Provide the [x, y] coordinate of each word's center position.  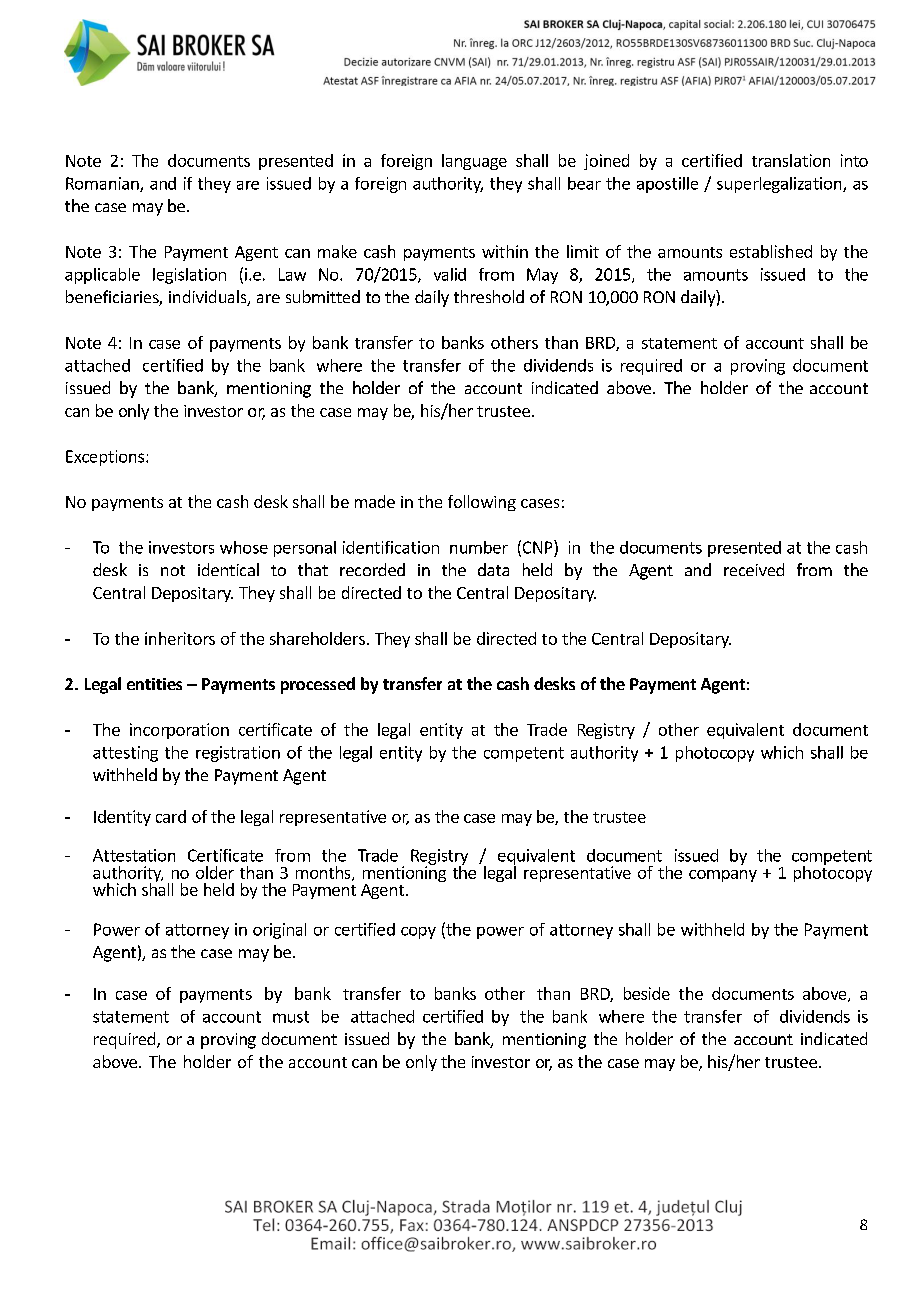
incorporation [179, 731]
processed [318, 685]
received [754, 569]
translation [791, 160]
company [723, 876]
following [482, 503]
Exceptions [106, 458]
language [474, 162]
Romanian [103, 184]
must [291, 1017]
